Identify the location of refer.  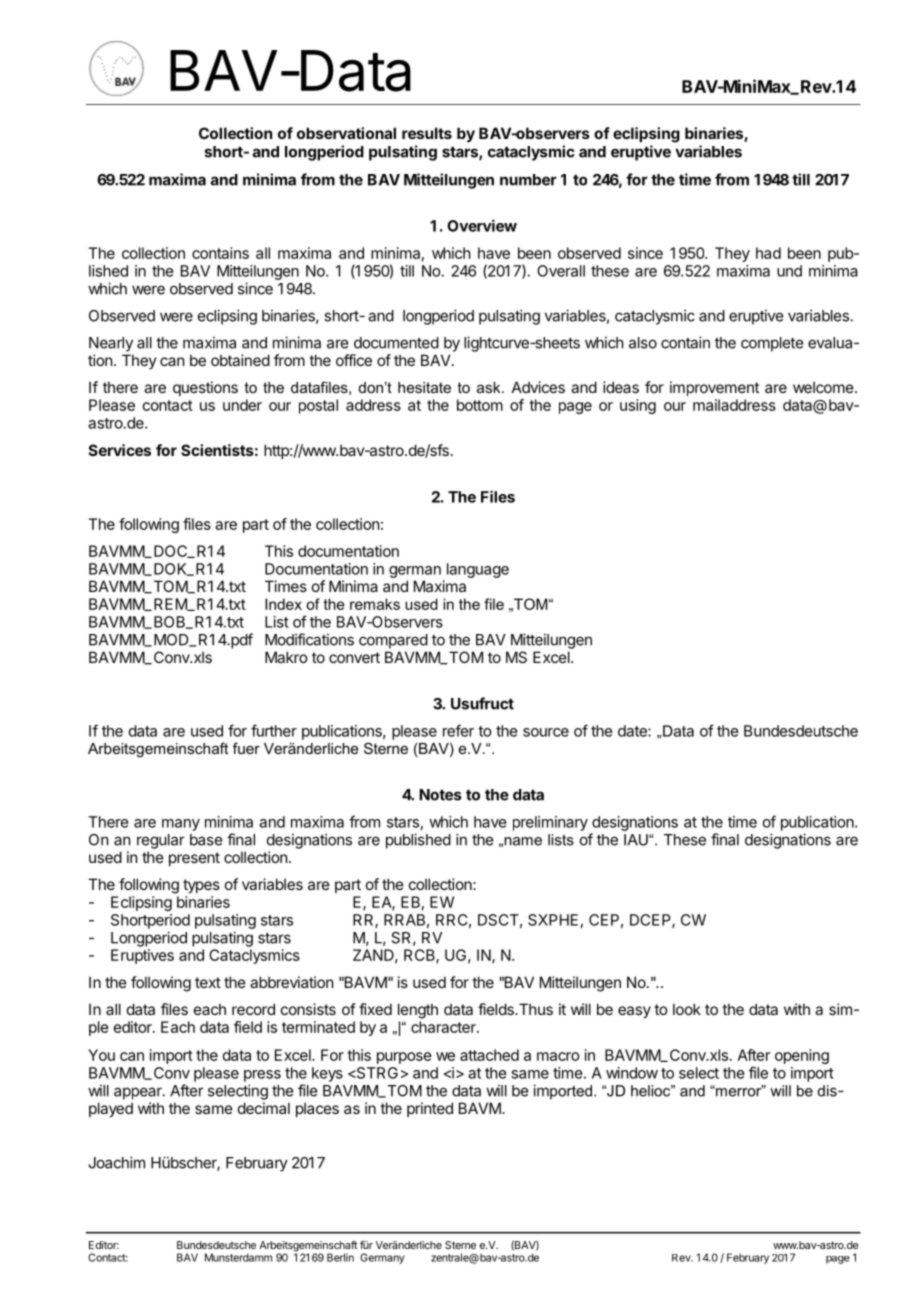
(458, 730).
